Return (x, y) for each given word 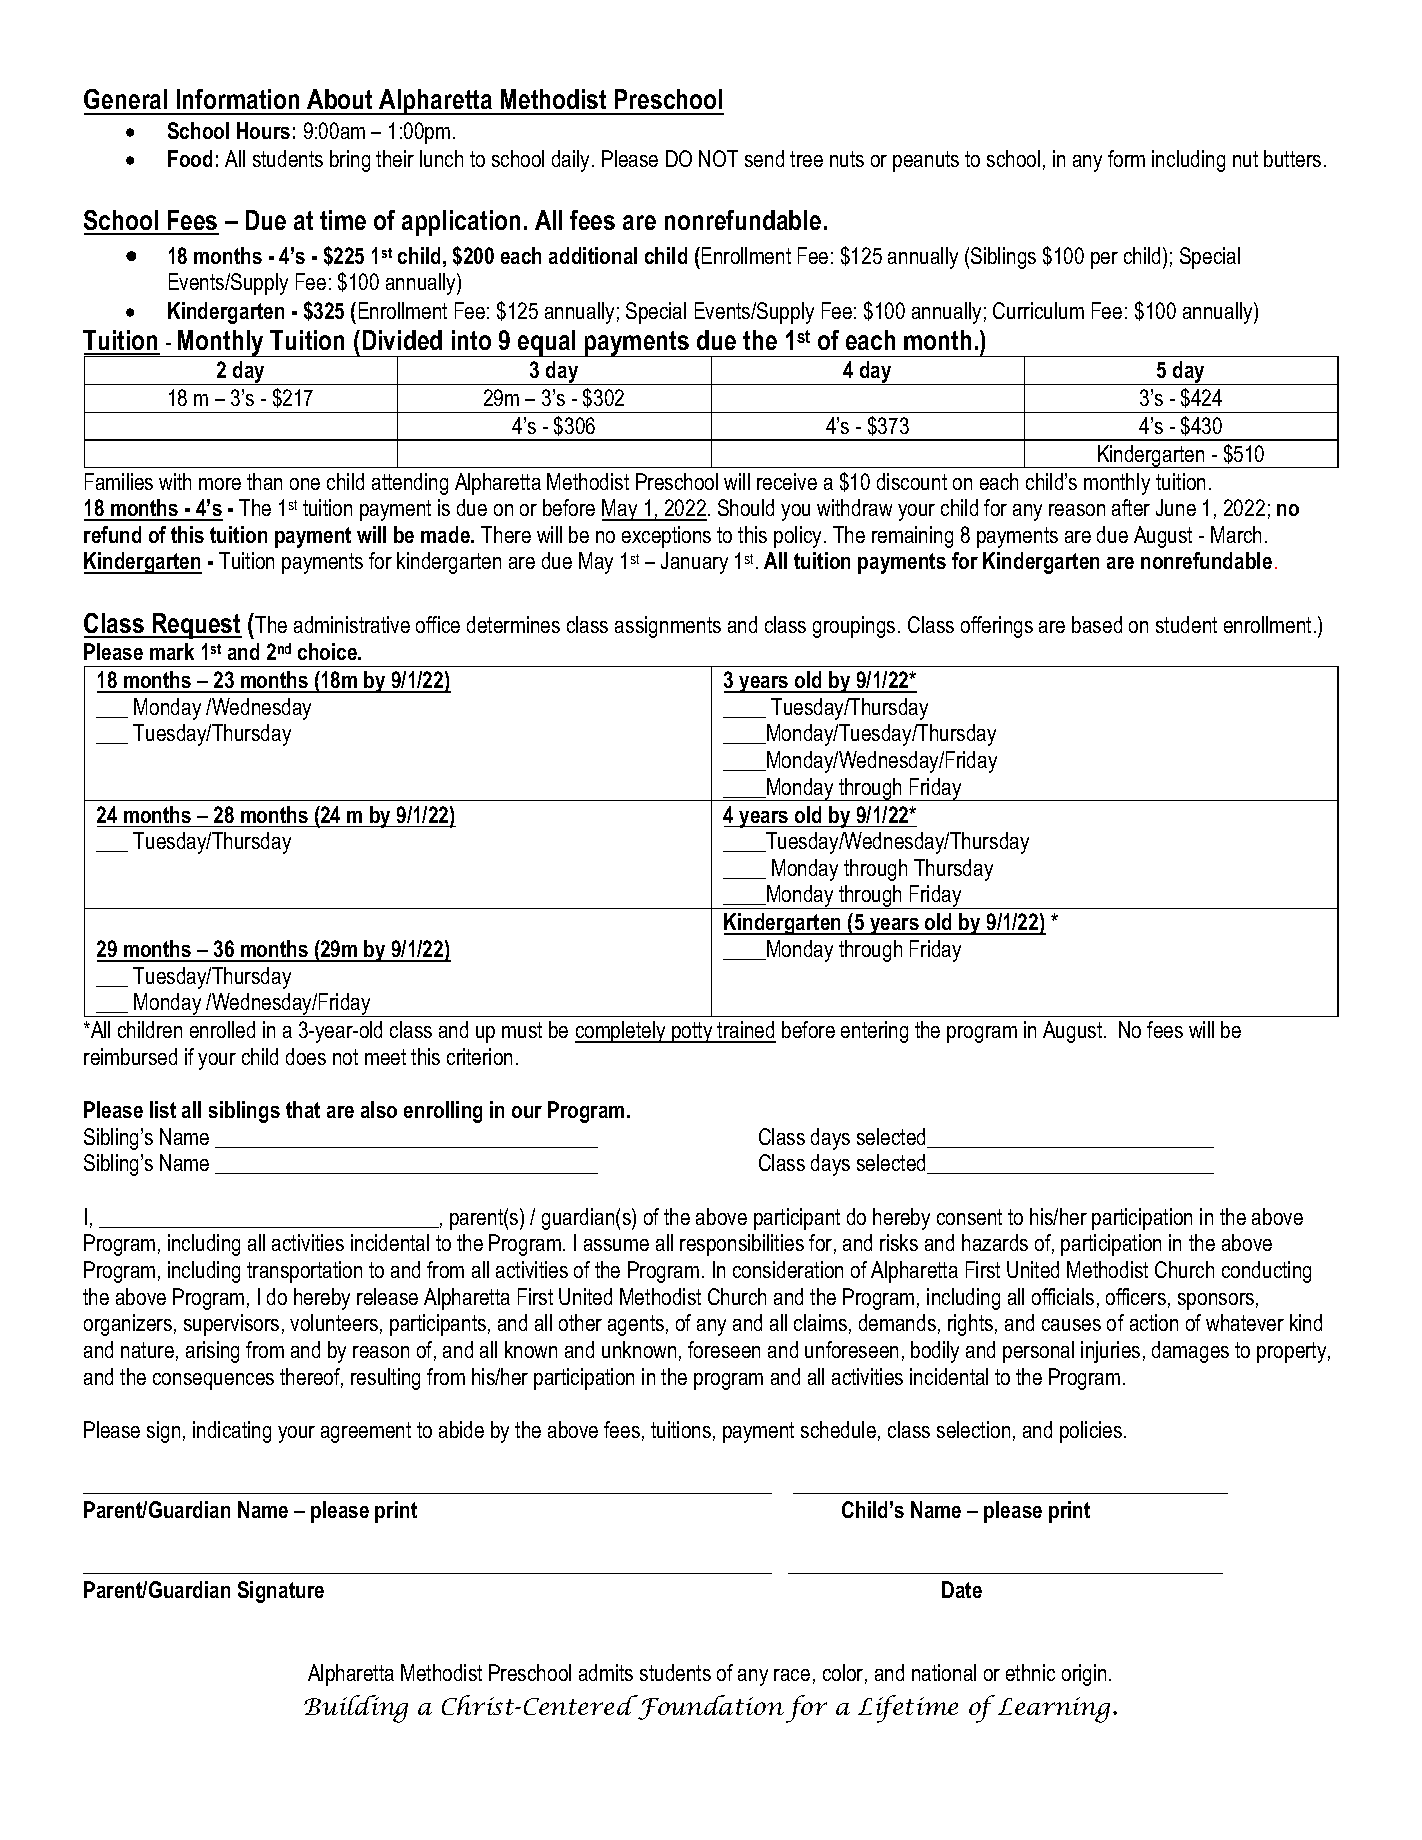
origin (1084, 1675)
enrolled (222, 1029)
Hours (263, 130)
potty (692, 1032)
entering (874, 1032)
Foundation (710, 1707)
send (764, 158)
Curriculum (1038, 310)
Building (356, 1709)
